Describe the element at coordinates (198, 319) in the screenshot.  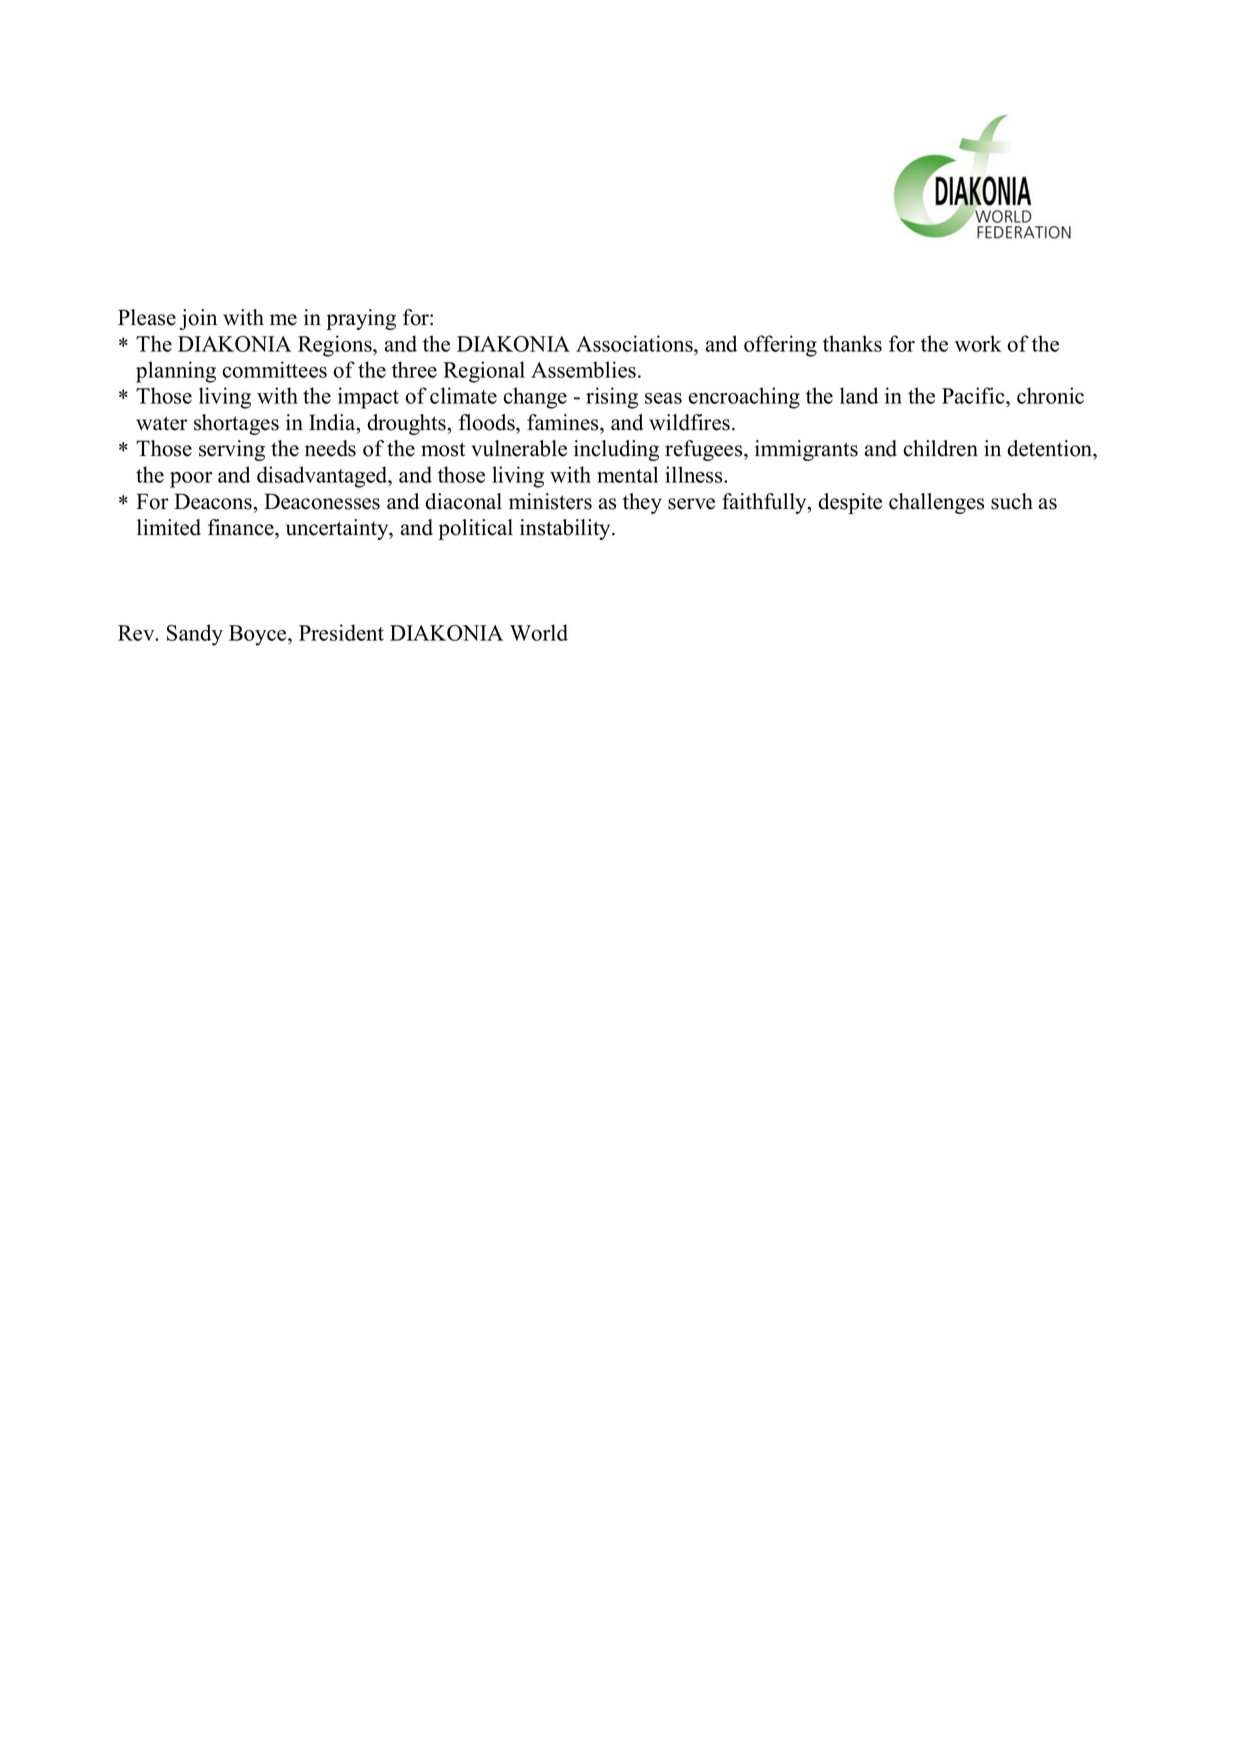
I see `join` at that location.
